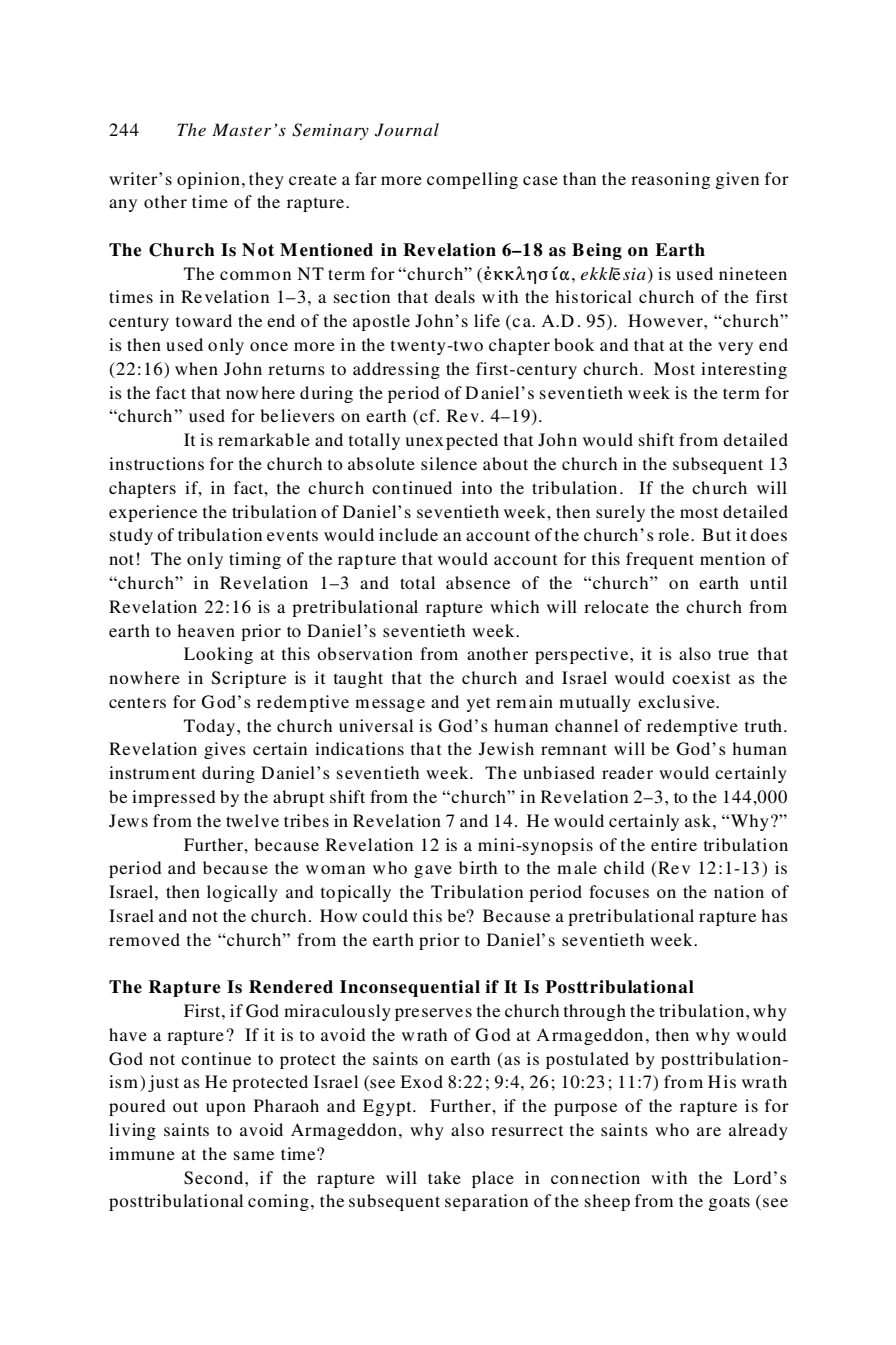  I want to click on has, so click(775, 915).
